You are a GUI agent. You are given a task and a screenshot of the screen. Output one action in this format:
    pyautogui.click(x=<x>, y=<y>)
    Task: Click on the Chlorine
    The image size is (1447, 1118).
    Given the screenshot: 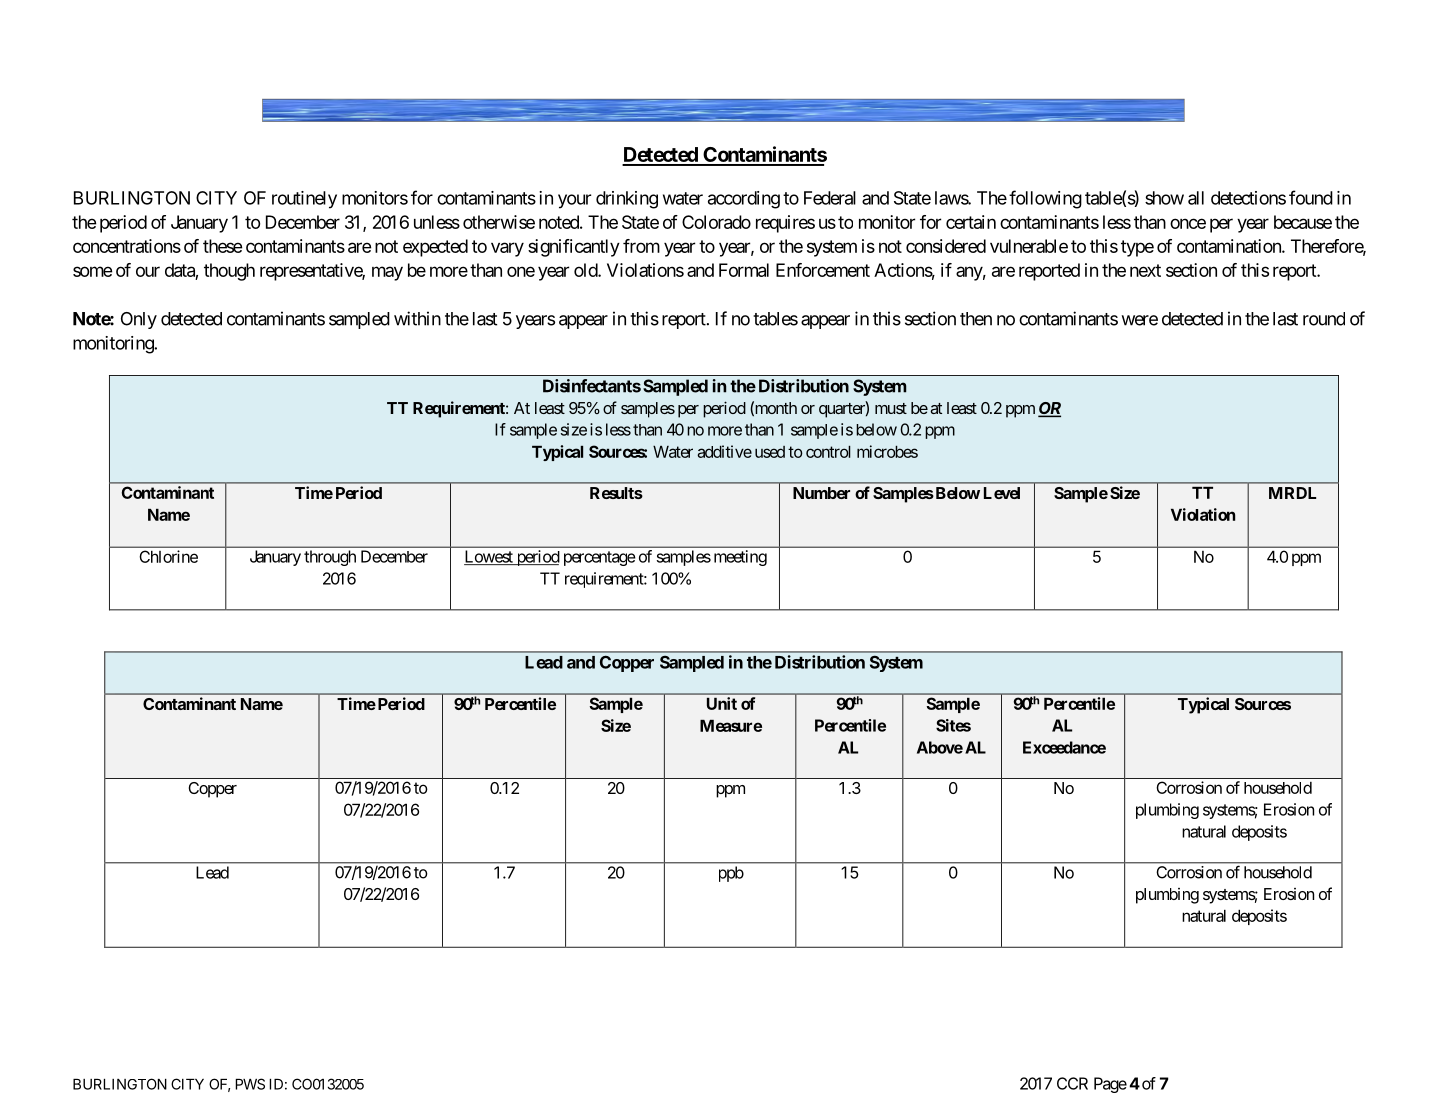 What is the action you would take?
    pyautogui.click(x=168, y=556)
